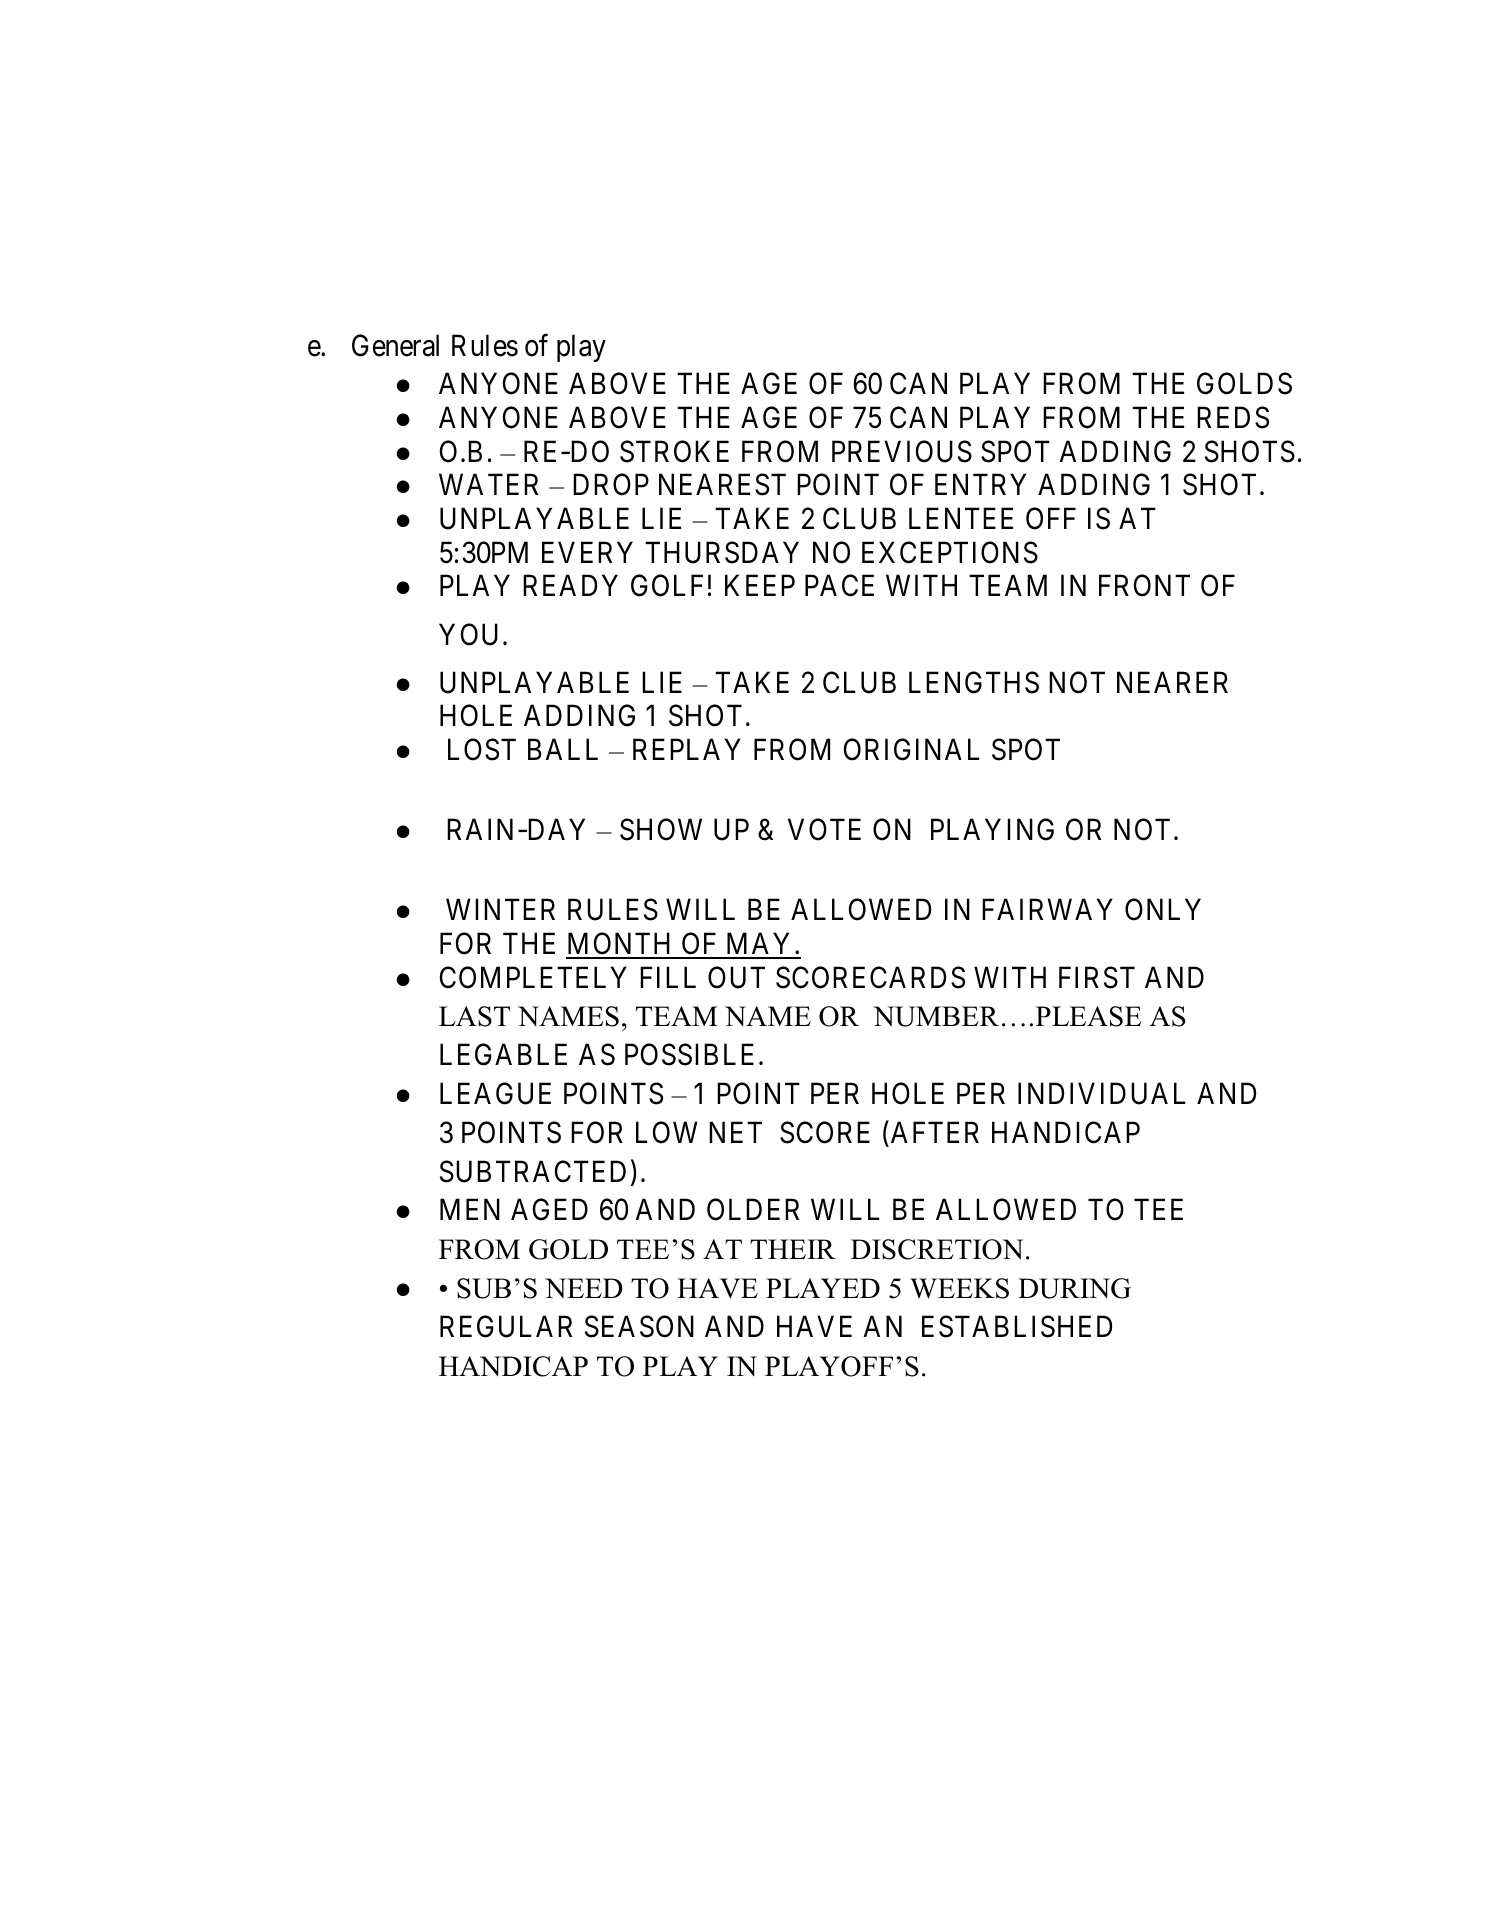 The width and height of the screenshot is (1490, 1928). I want to click on PREVIOUS, so click(902, 451).
